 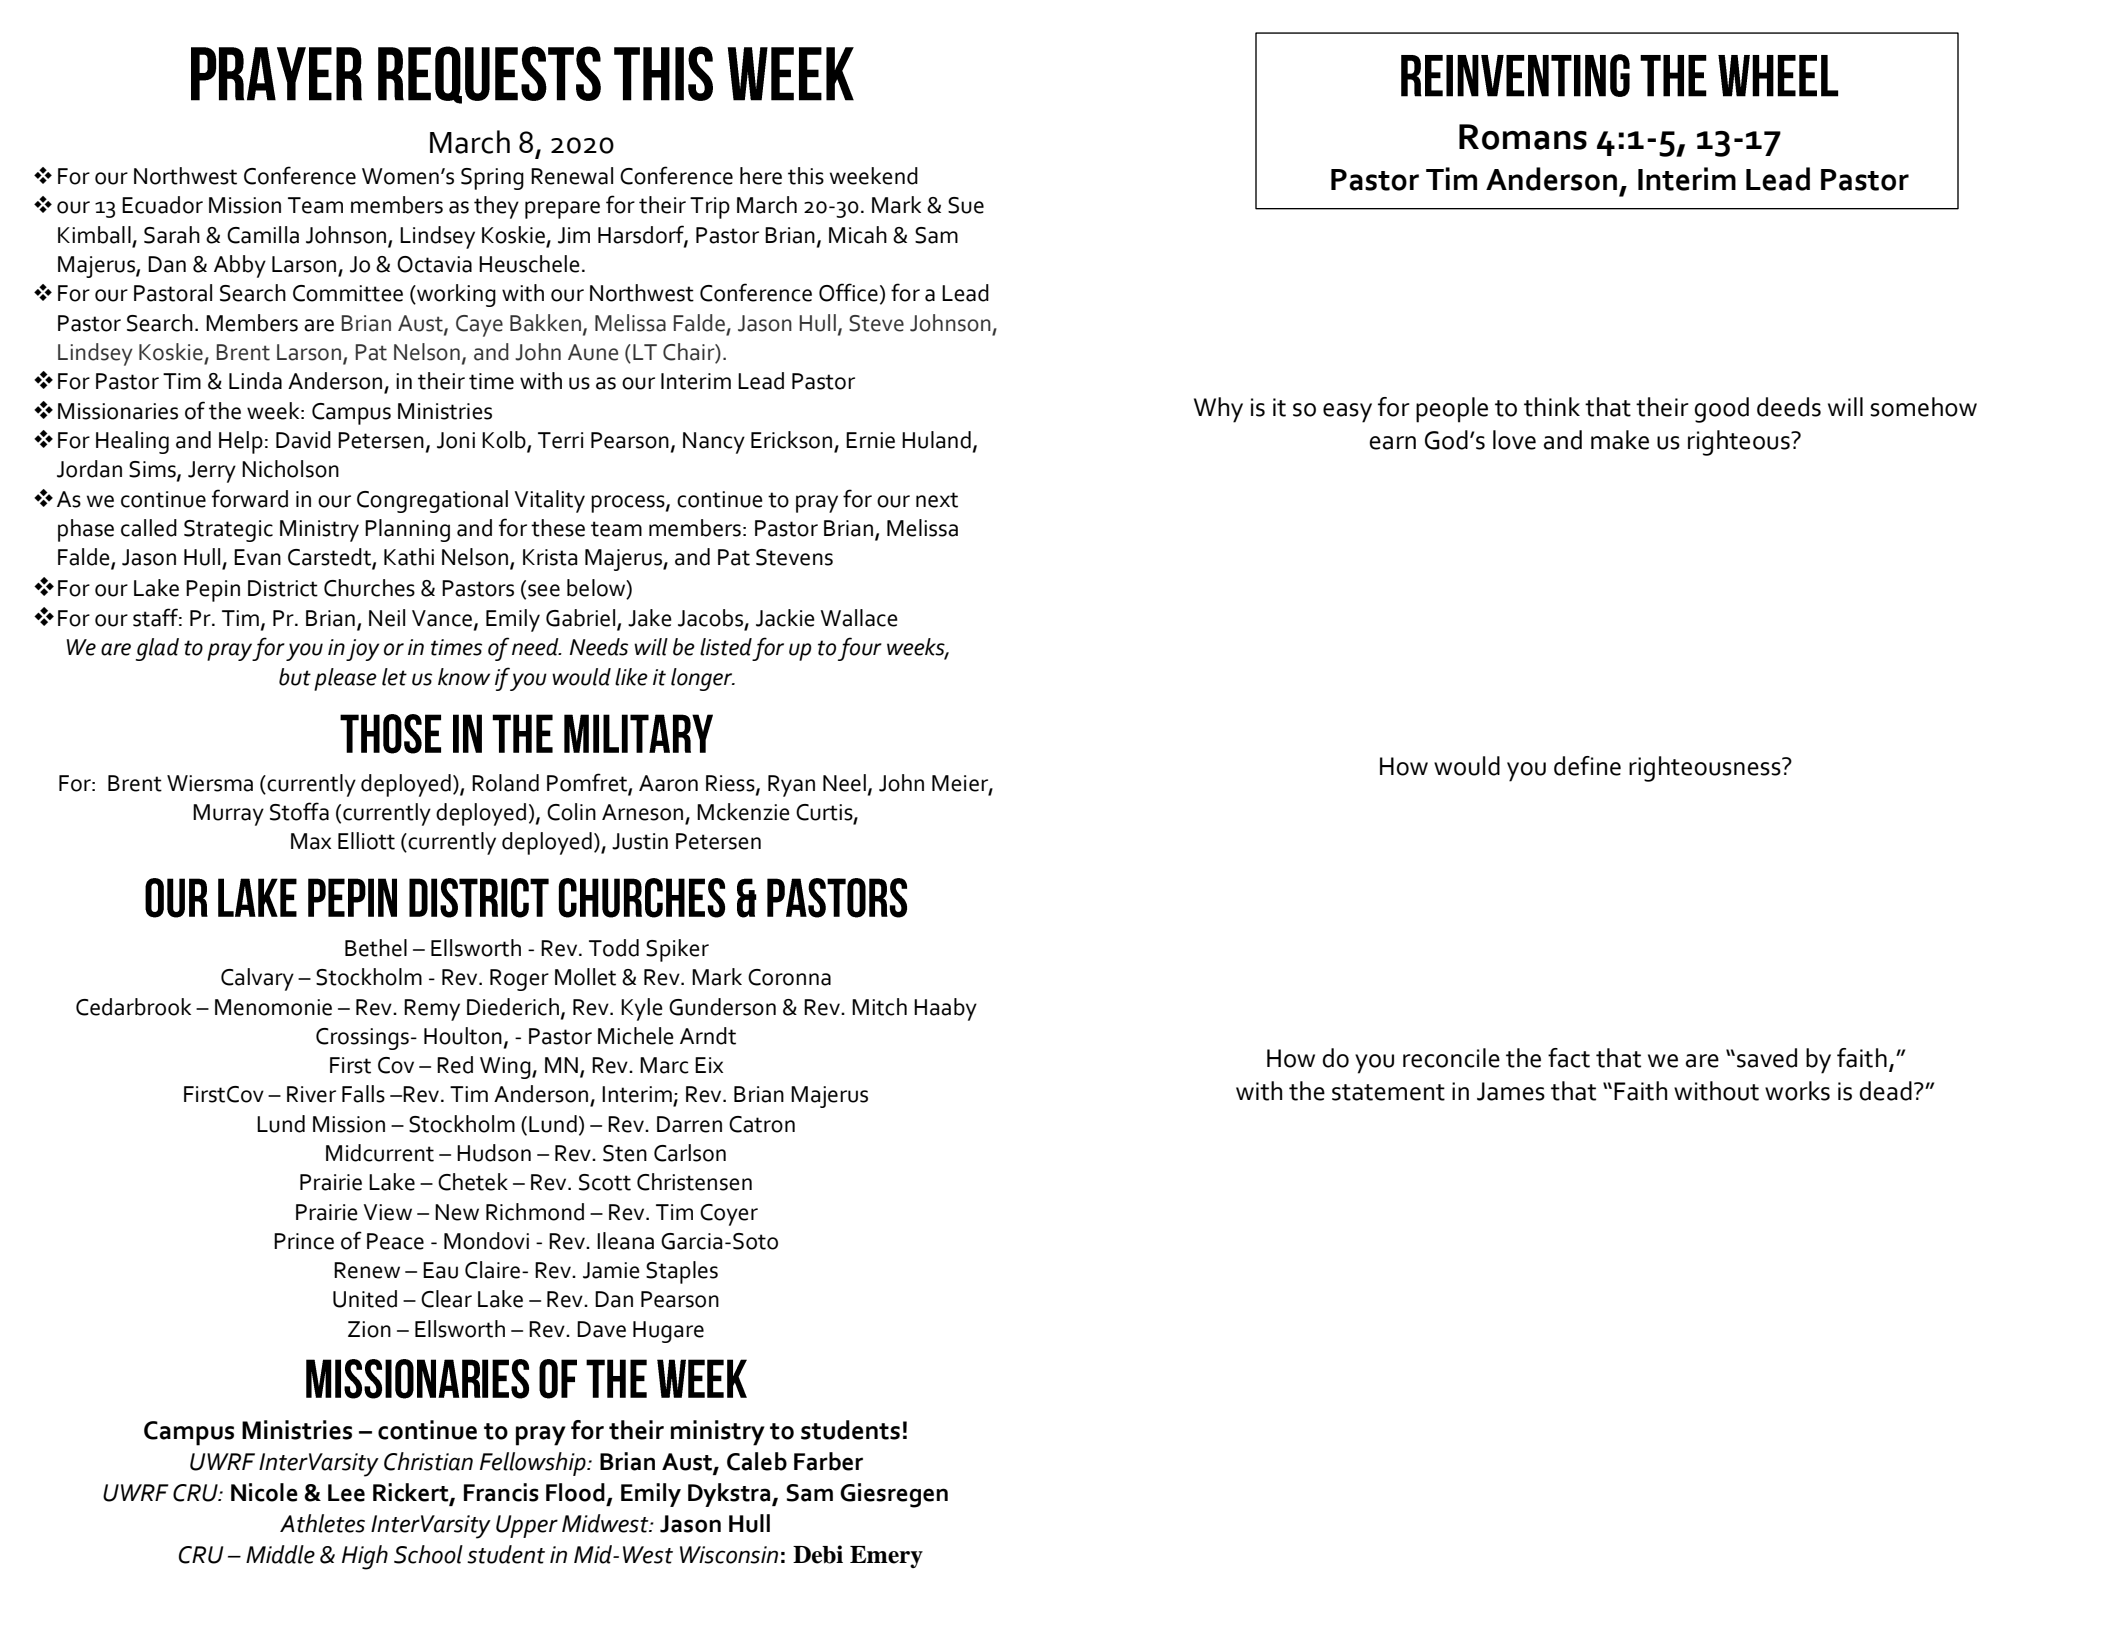 What do you see at coordinates (859, 618) in the screenshot?
I see `Wallace` at bounding box center [859, 618].
